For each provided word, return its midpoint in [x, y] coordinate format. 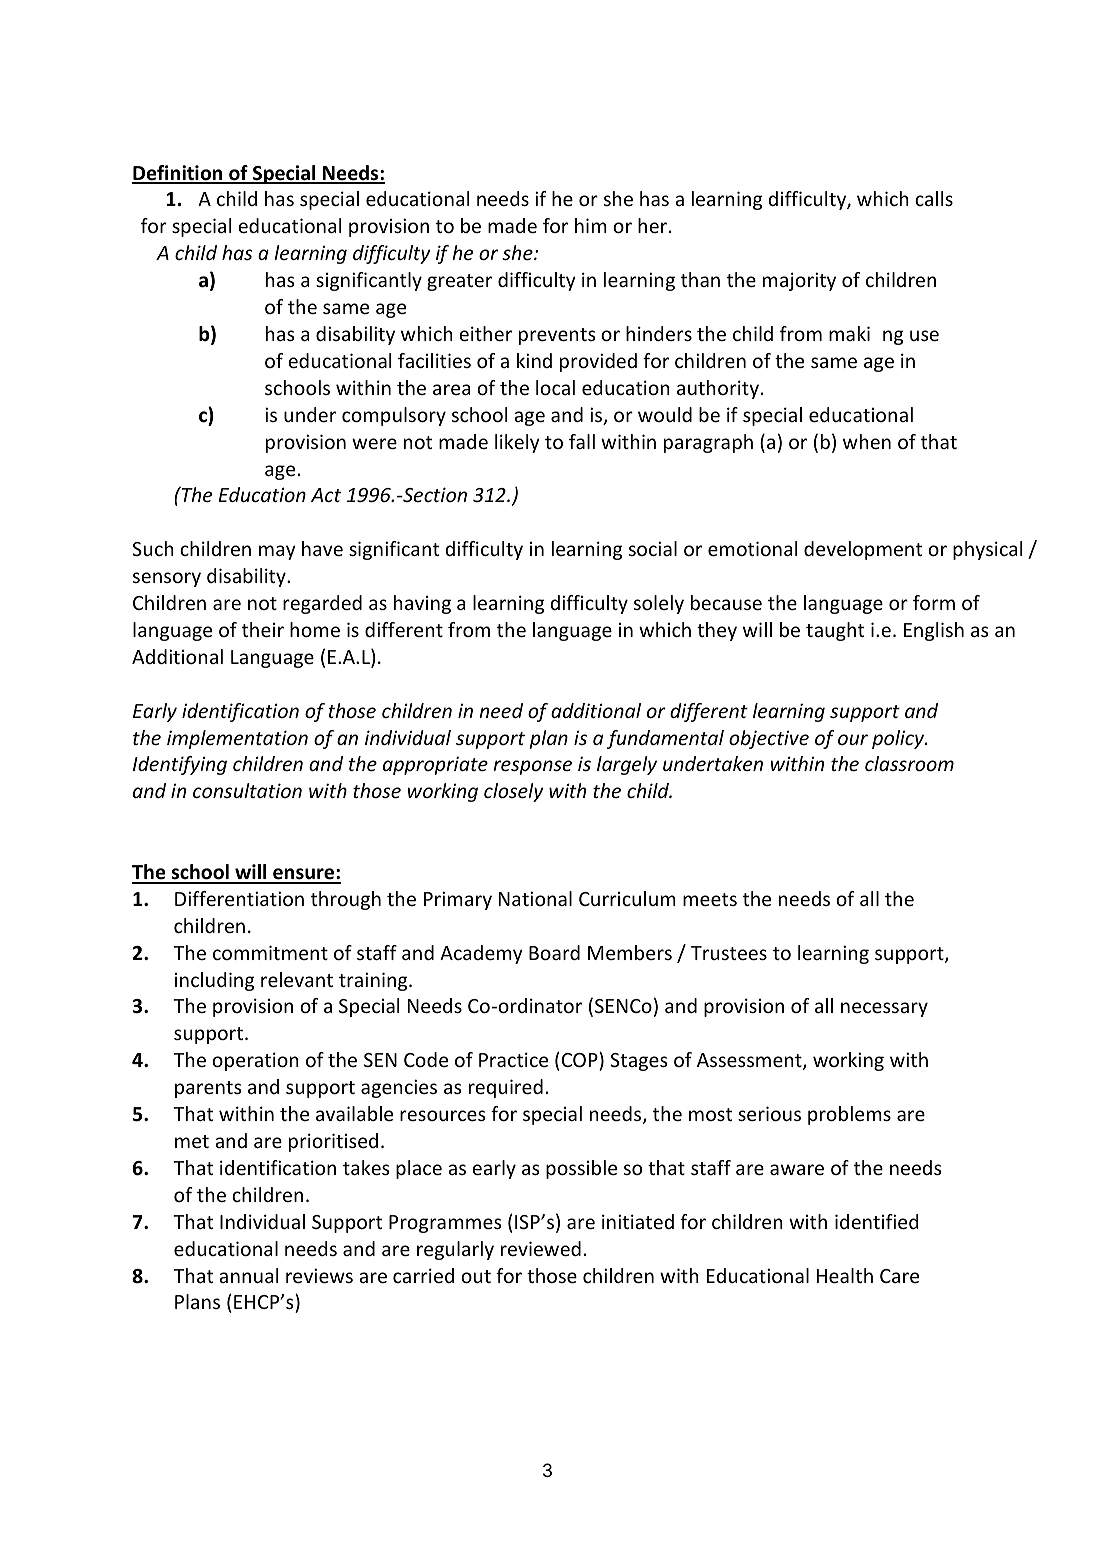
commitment [270, 952]
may [277, 552]
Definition [178, 174]
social [653, 548]
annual [248, 1275]
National [535, 898]
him [591, 225]
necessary [884, 1009]
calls [934, 198]
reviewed [541, 1248]
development [863, 550]
